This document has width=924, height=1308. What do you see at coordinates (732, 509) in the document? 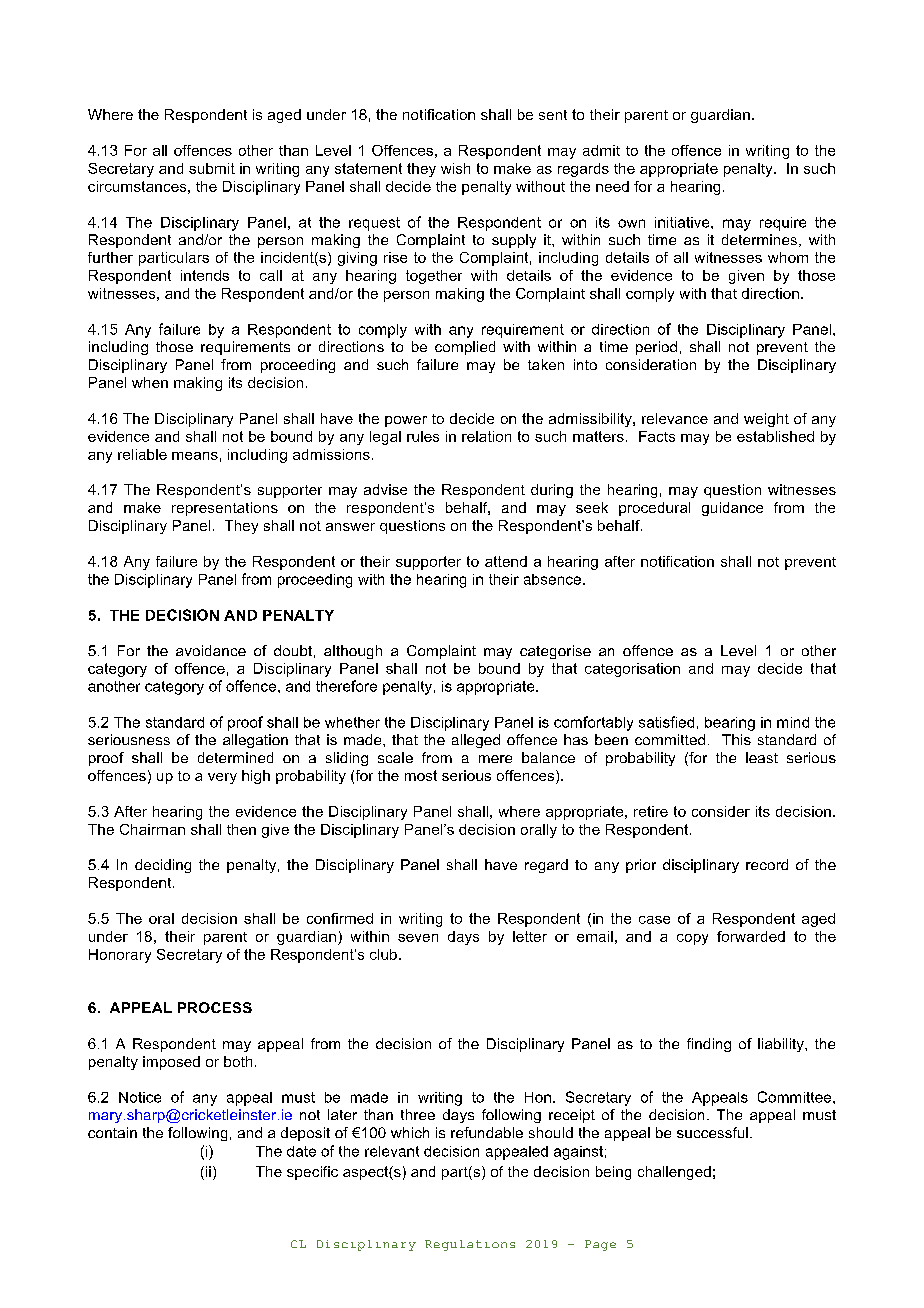
I see `guidance` at bounding box center [732, 509].
